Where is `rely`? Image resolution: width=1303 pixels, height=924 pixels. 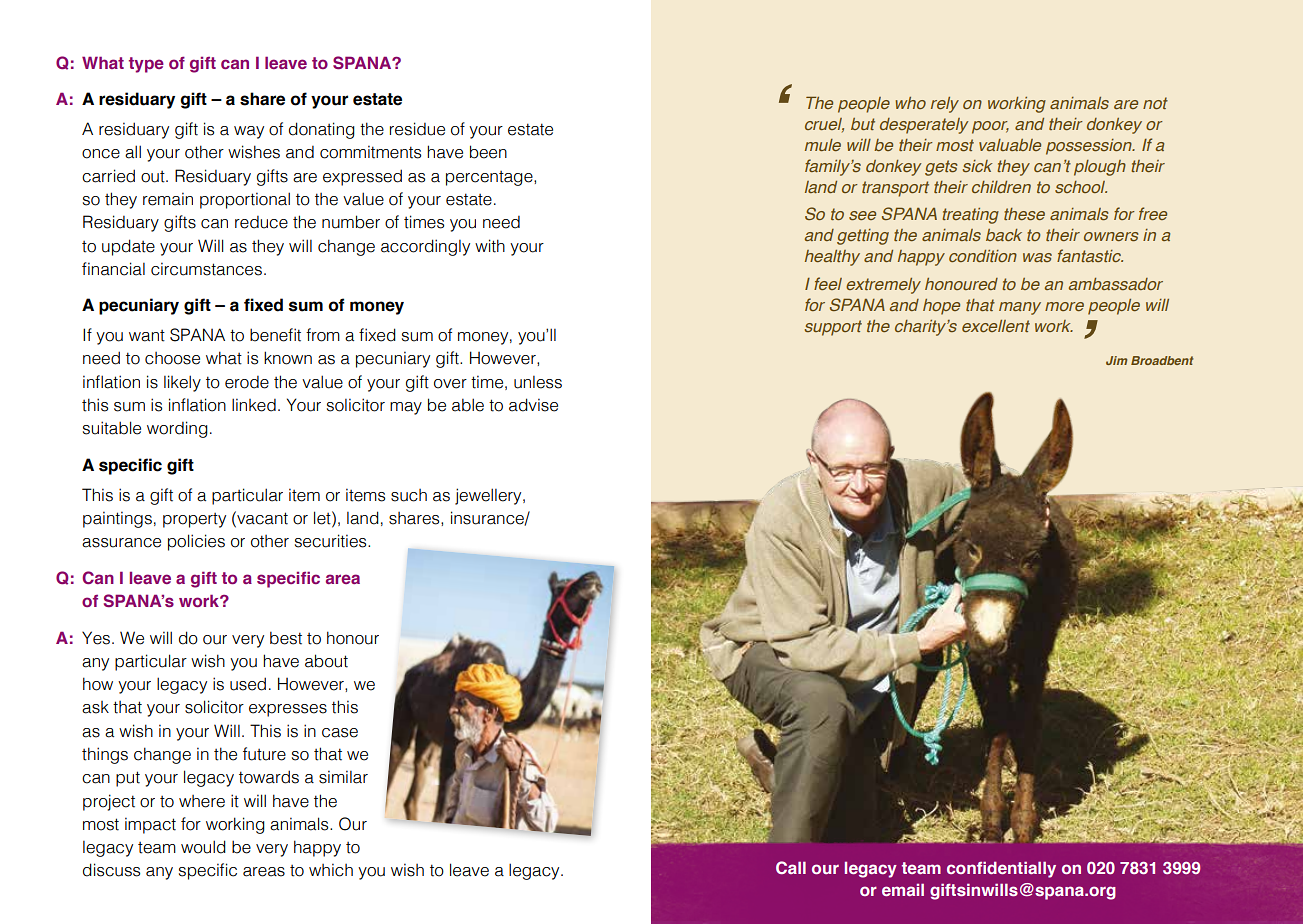 rely is located at coordinates (945, 105).
